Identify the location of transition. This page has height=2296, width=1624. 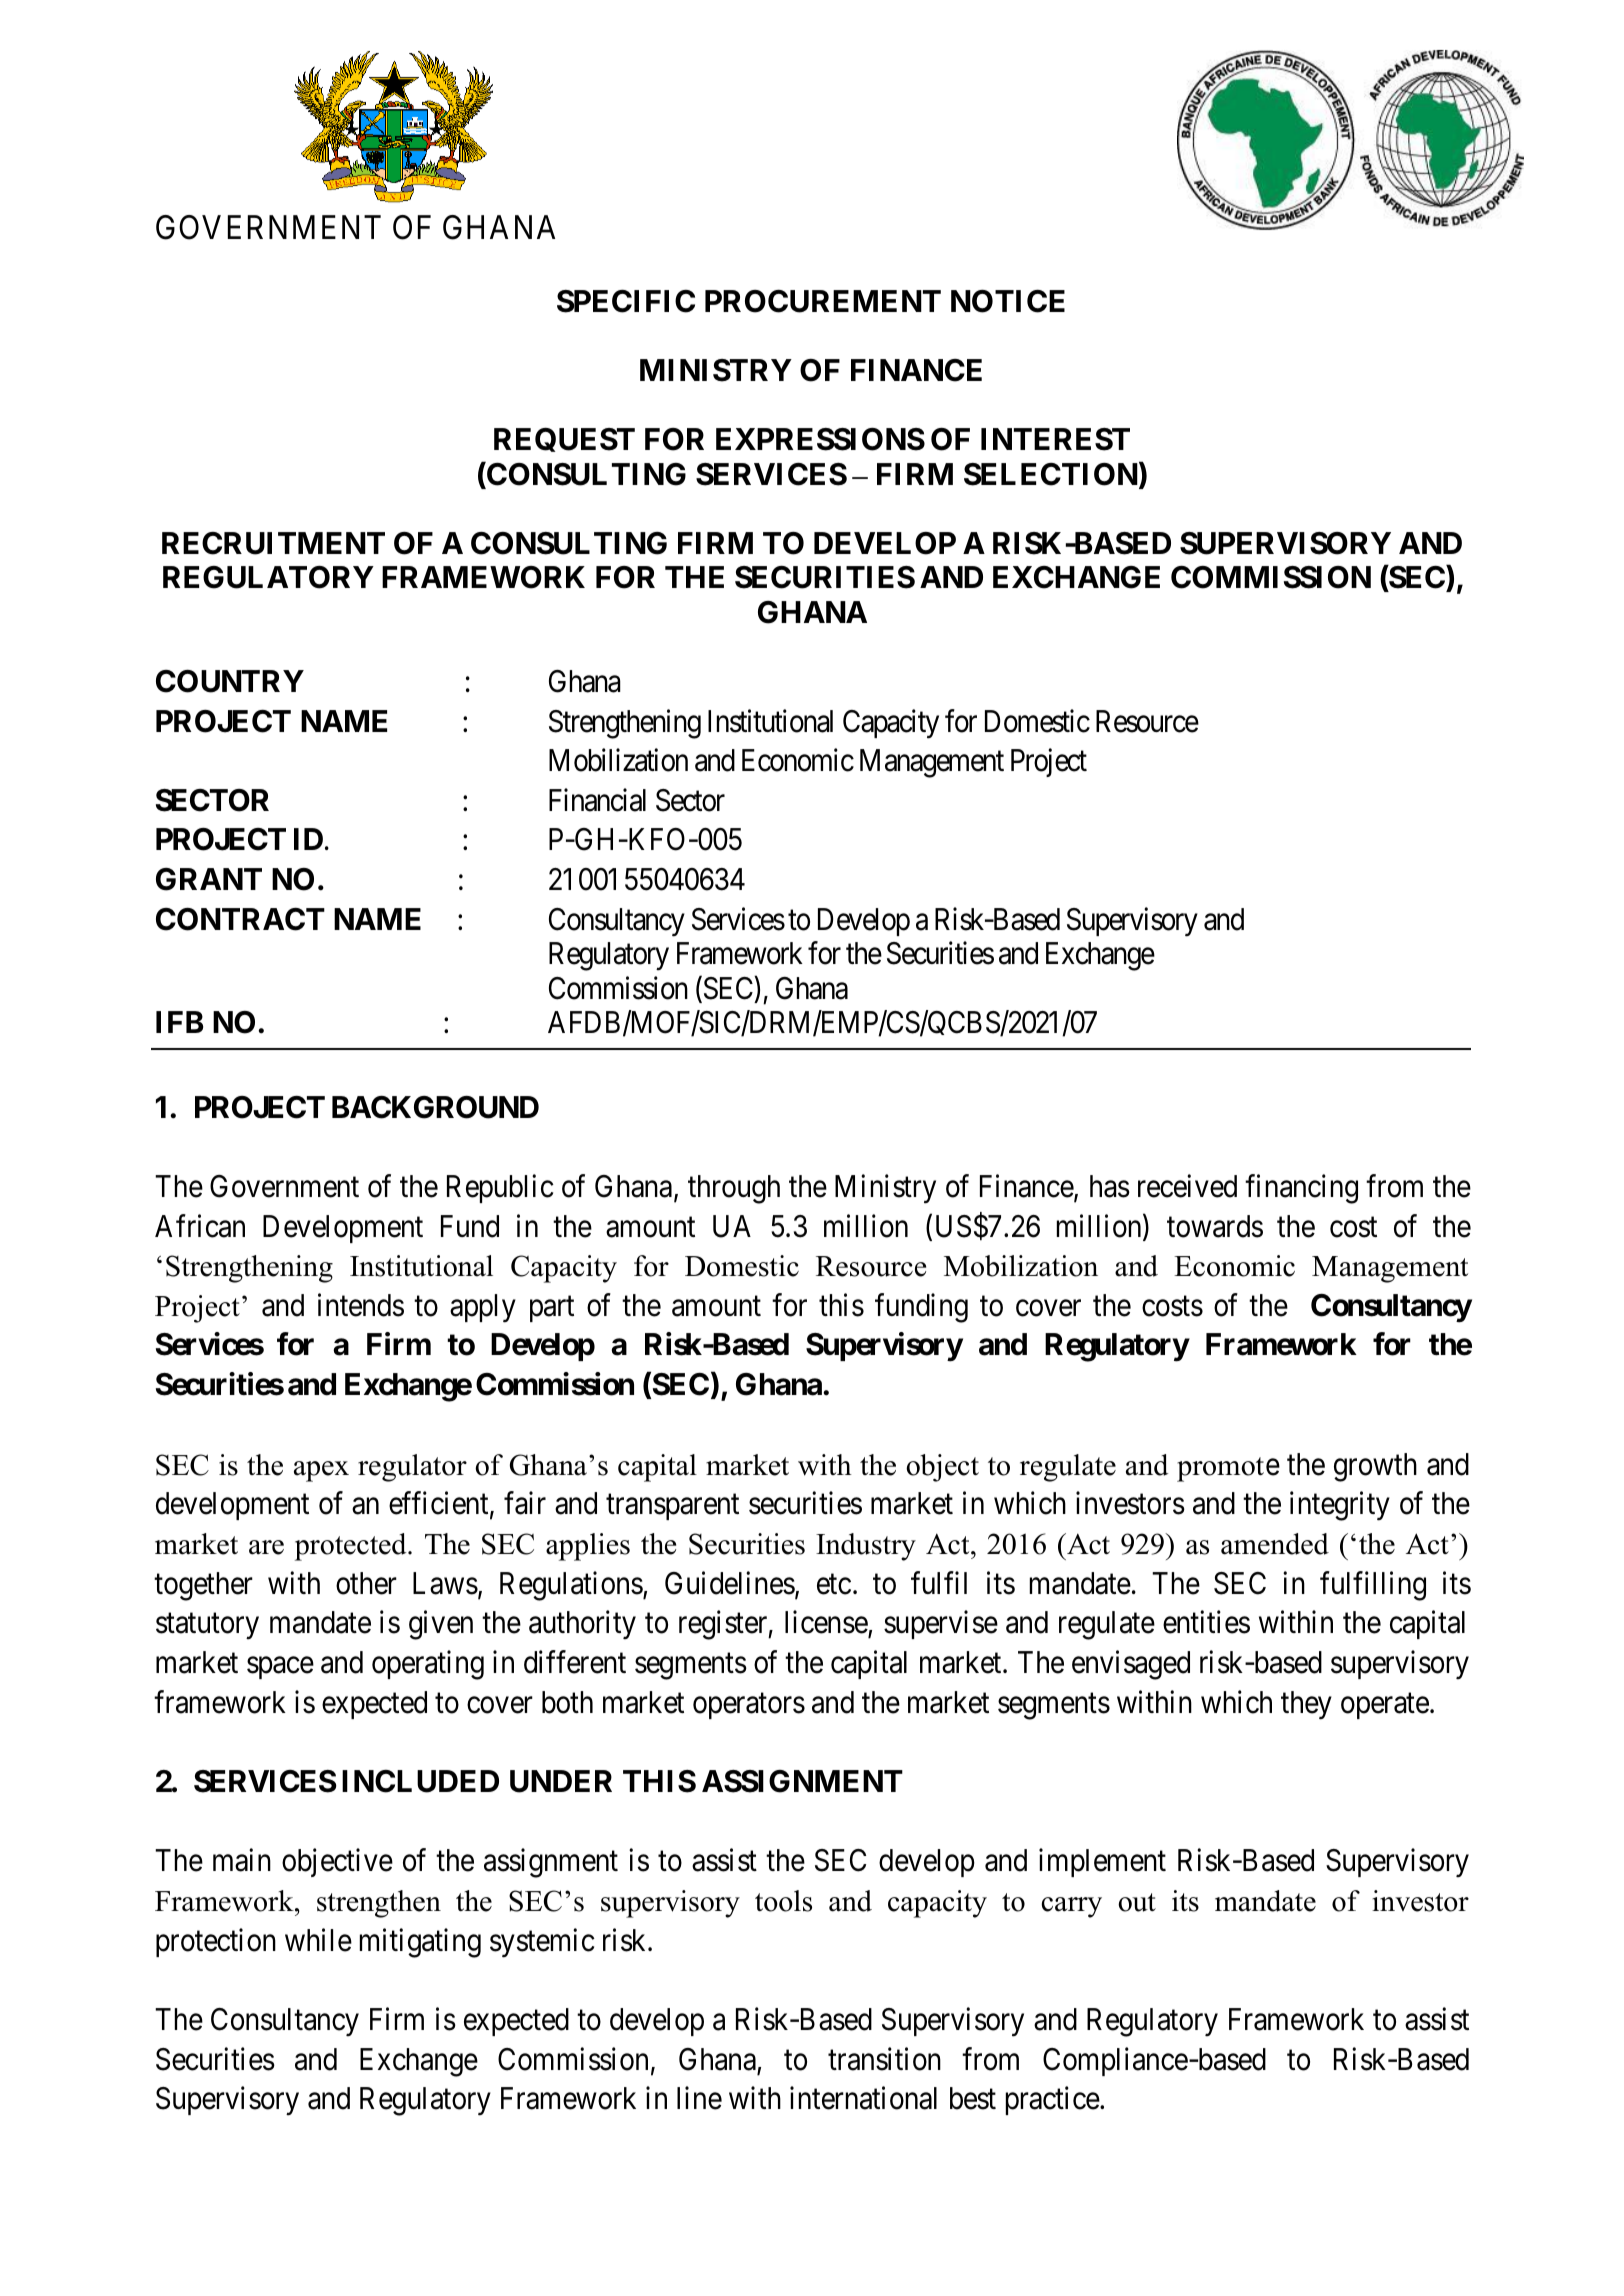
(884, 2059).
